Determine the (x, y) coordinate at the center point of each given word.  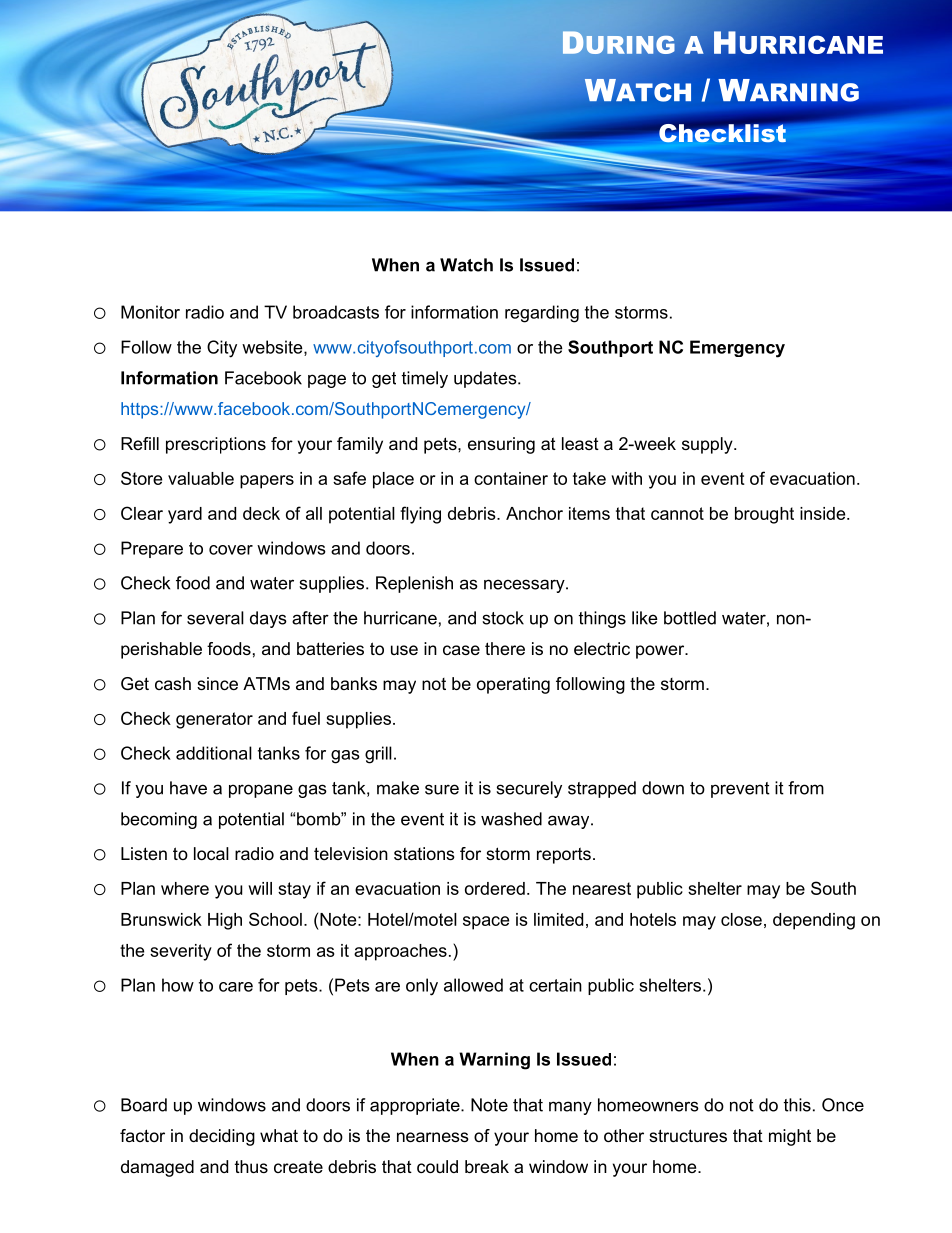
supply (708, 445)
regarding (542, 314)
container (511, 478)
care (236, 987)
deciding (222, 1137)
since (217, 683)
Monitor (150, 312)
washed (511, 819)
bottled (690, 618)
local (211, 853)
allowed (473, 985)
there (505, 648)
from (806, 788)
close (741, 919)
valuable (201, 478)
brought (764, 515)
